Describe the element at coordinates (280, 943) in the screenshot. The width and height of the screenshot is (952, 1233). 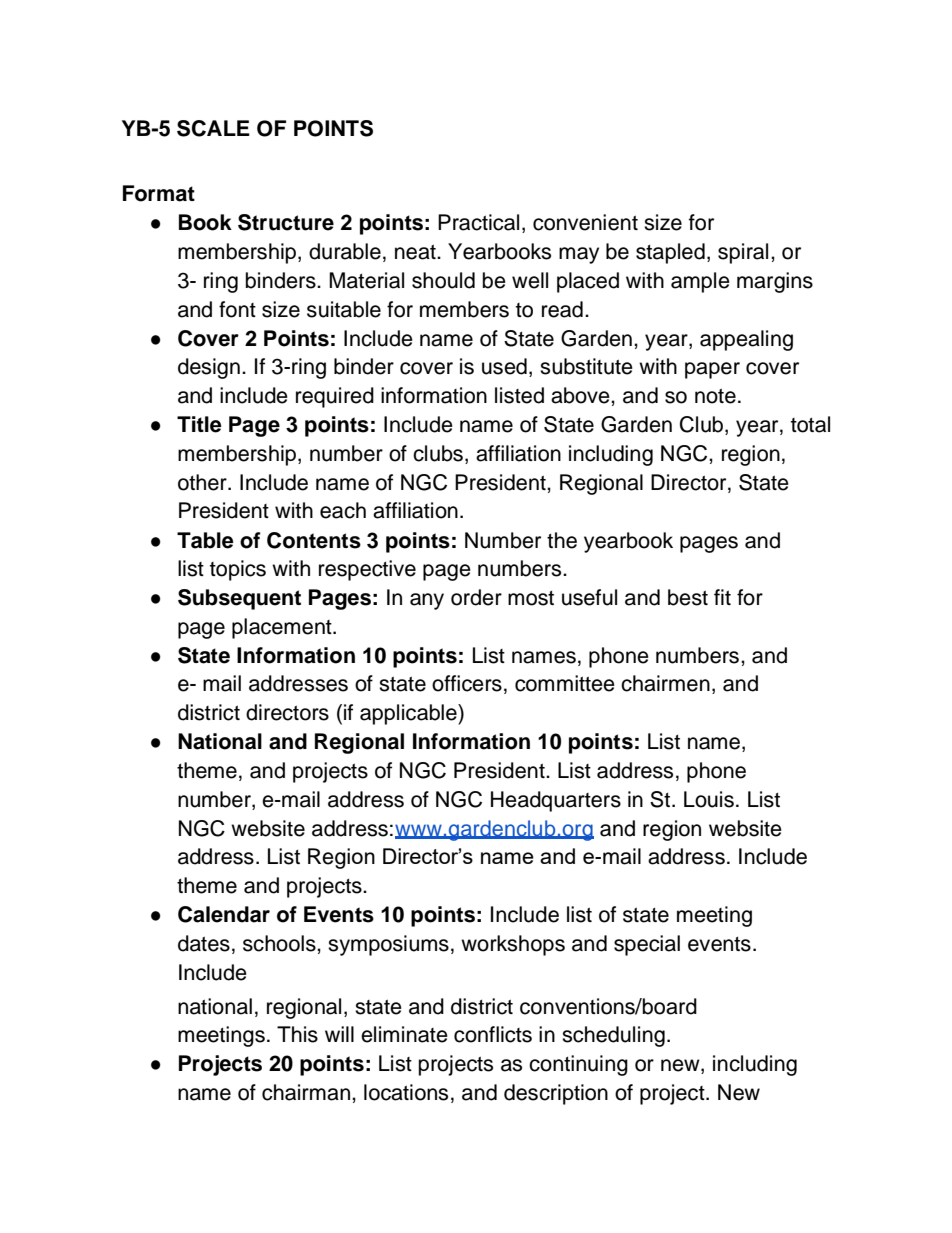
I see `schools` at that location.
